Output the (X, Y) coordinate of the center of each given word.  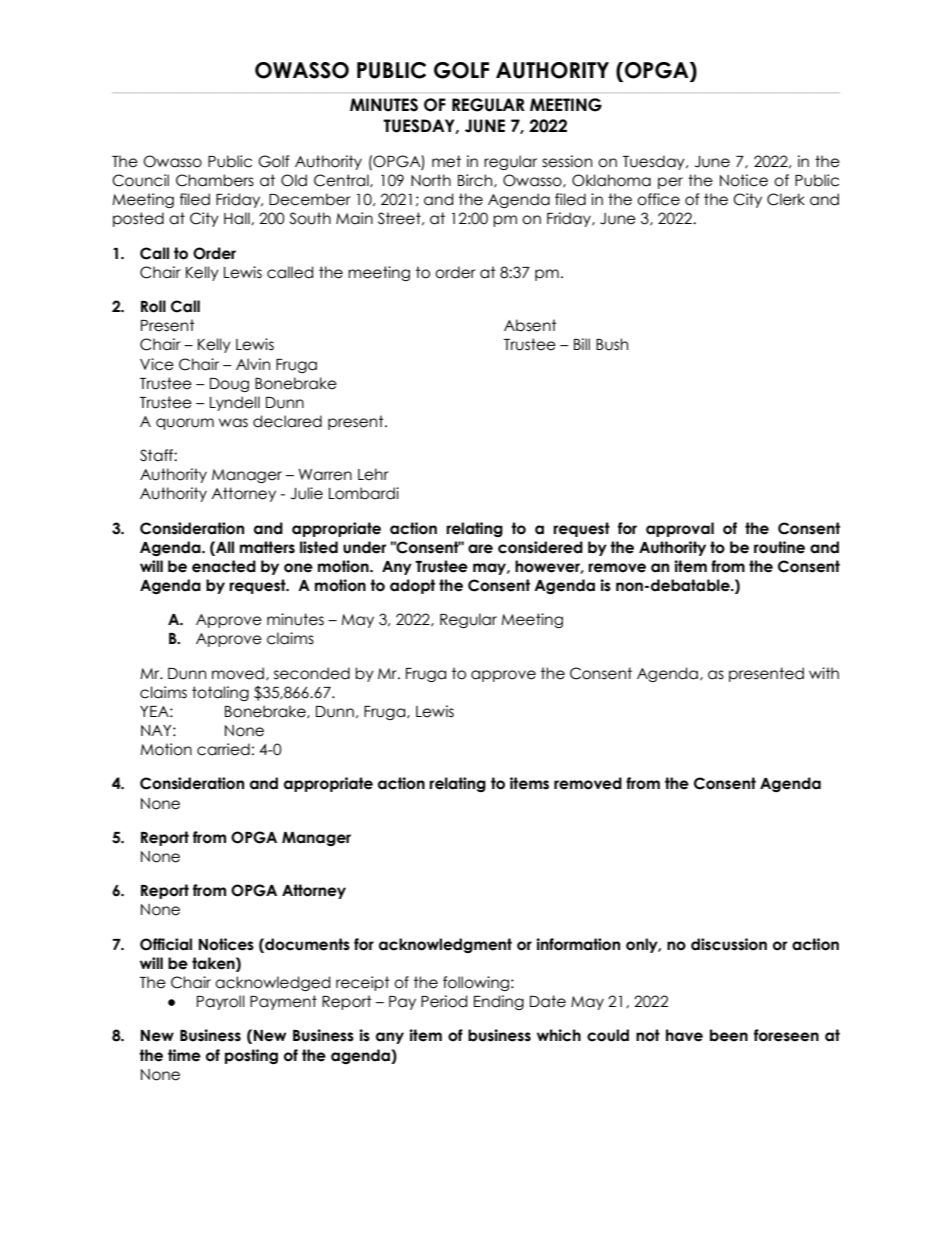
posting (251, 1056)
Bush (612, 344)
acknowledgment (445, 945)
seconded (312, 673)
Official (166, 944)
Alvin (253, 364)
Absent (530, 325)
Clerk (786, 199)
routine (779, 547)
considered (540, 547)
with (824, 673)
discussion (729, 944)
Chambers (215, 180)
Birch (476, 181)
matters (267, 547)
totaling (220, 693)
